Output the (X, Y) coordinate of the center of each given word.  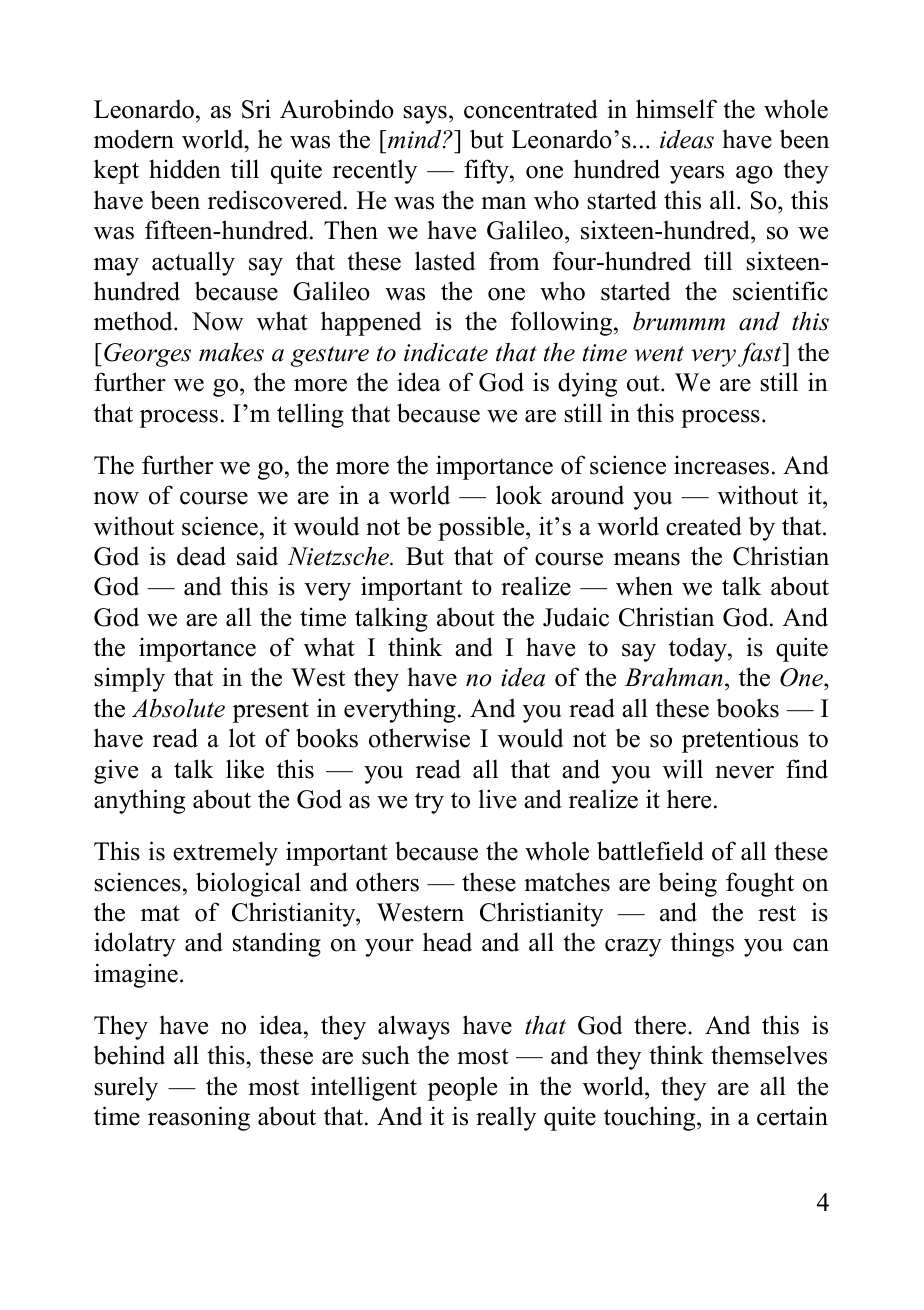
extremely (225, 853)
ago (754, 175)
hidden (185, 169)
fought (760, 884)
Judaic (576, 617)
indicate (446, 352)
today (699, 649)
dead (201, 556)
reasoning (199, 1118)
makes (231, 352)
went (659, 354)
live (498, 799)
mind (416, 139)
